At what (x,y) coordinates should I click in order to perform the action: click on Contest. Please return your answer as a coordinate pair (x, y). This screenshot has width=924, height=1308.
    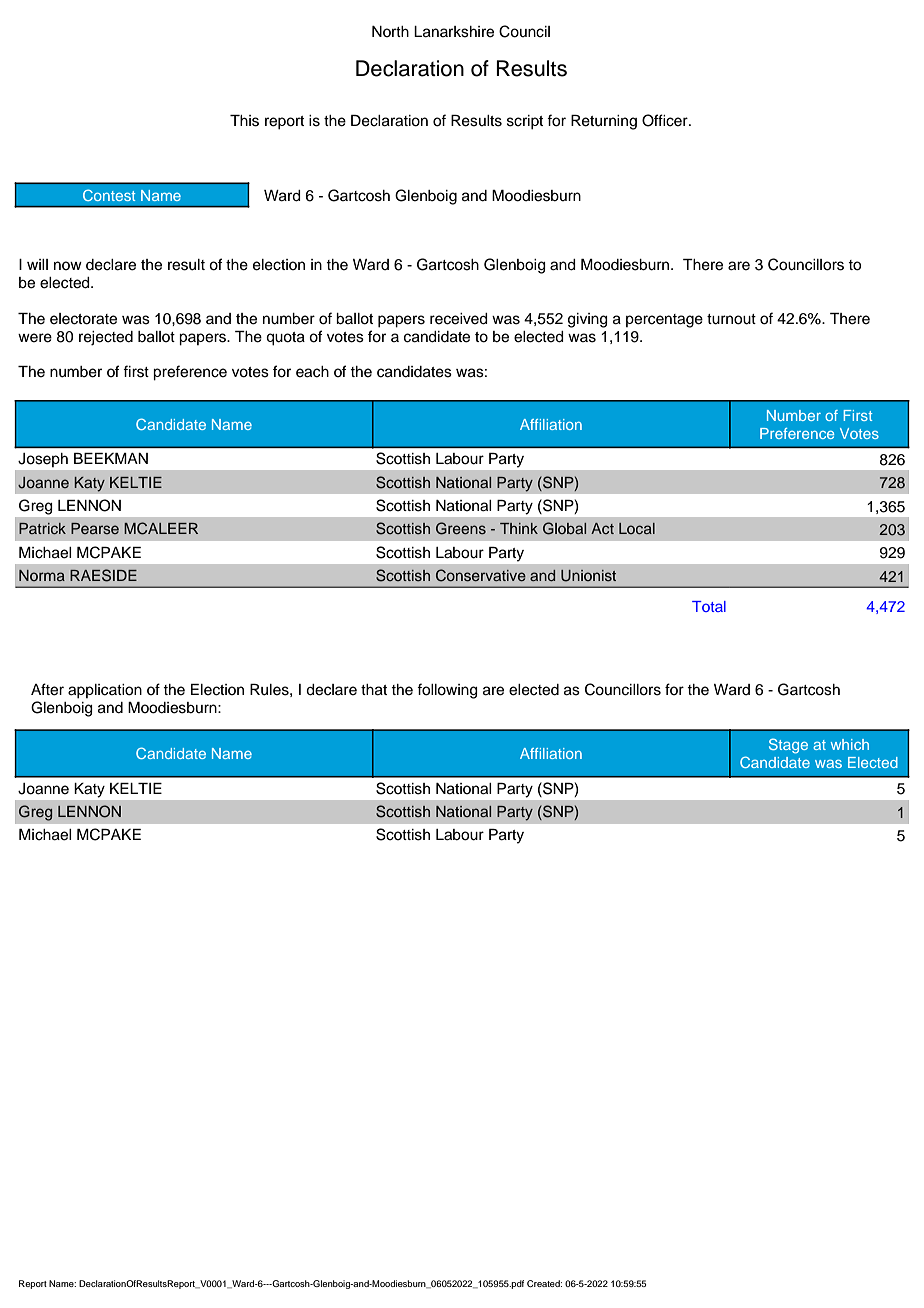
    Looking at the image, I should click on (109, 195).
